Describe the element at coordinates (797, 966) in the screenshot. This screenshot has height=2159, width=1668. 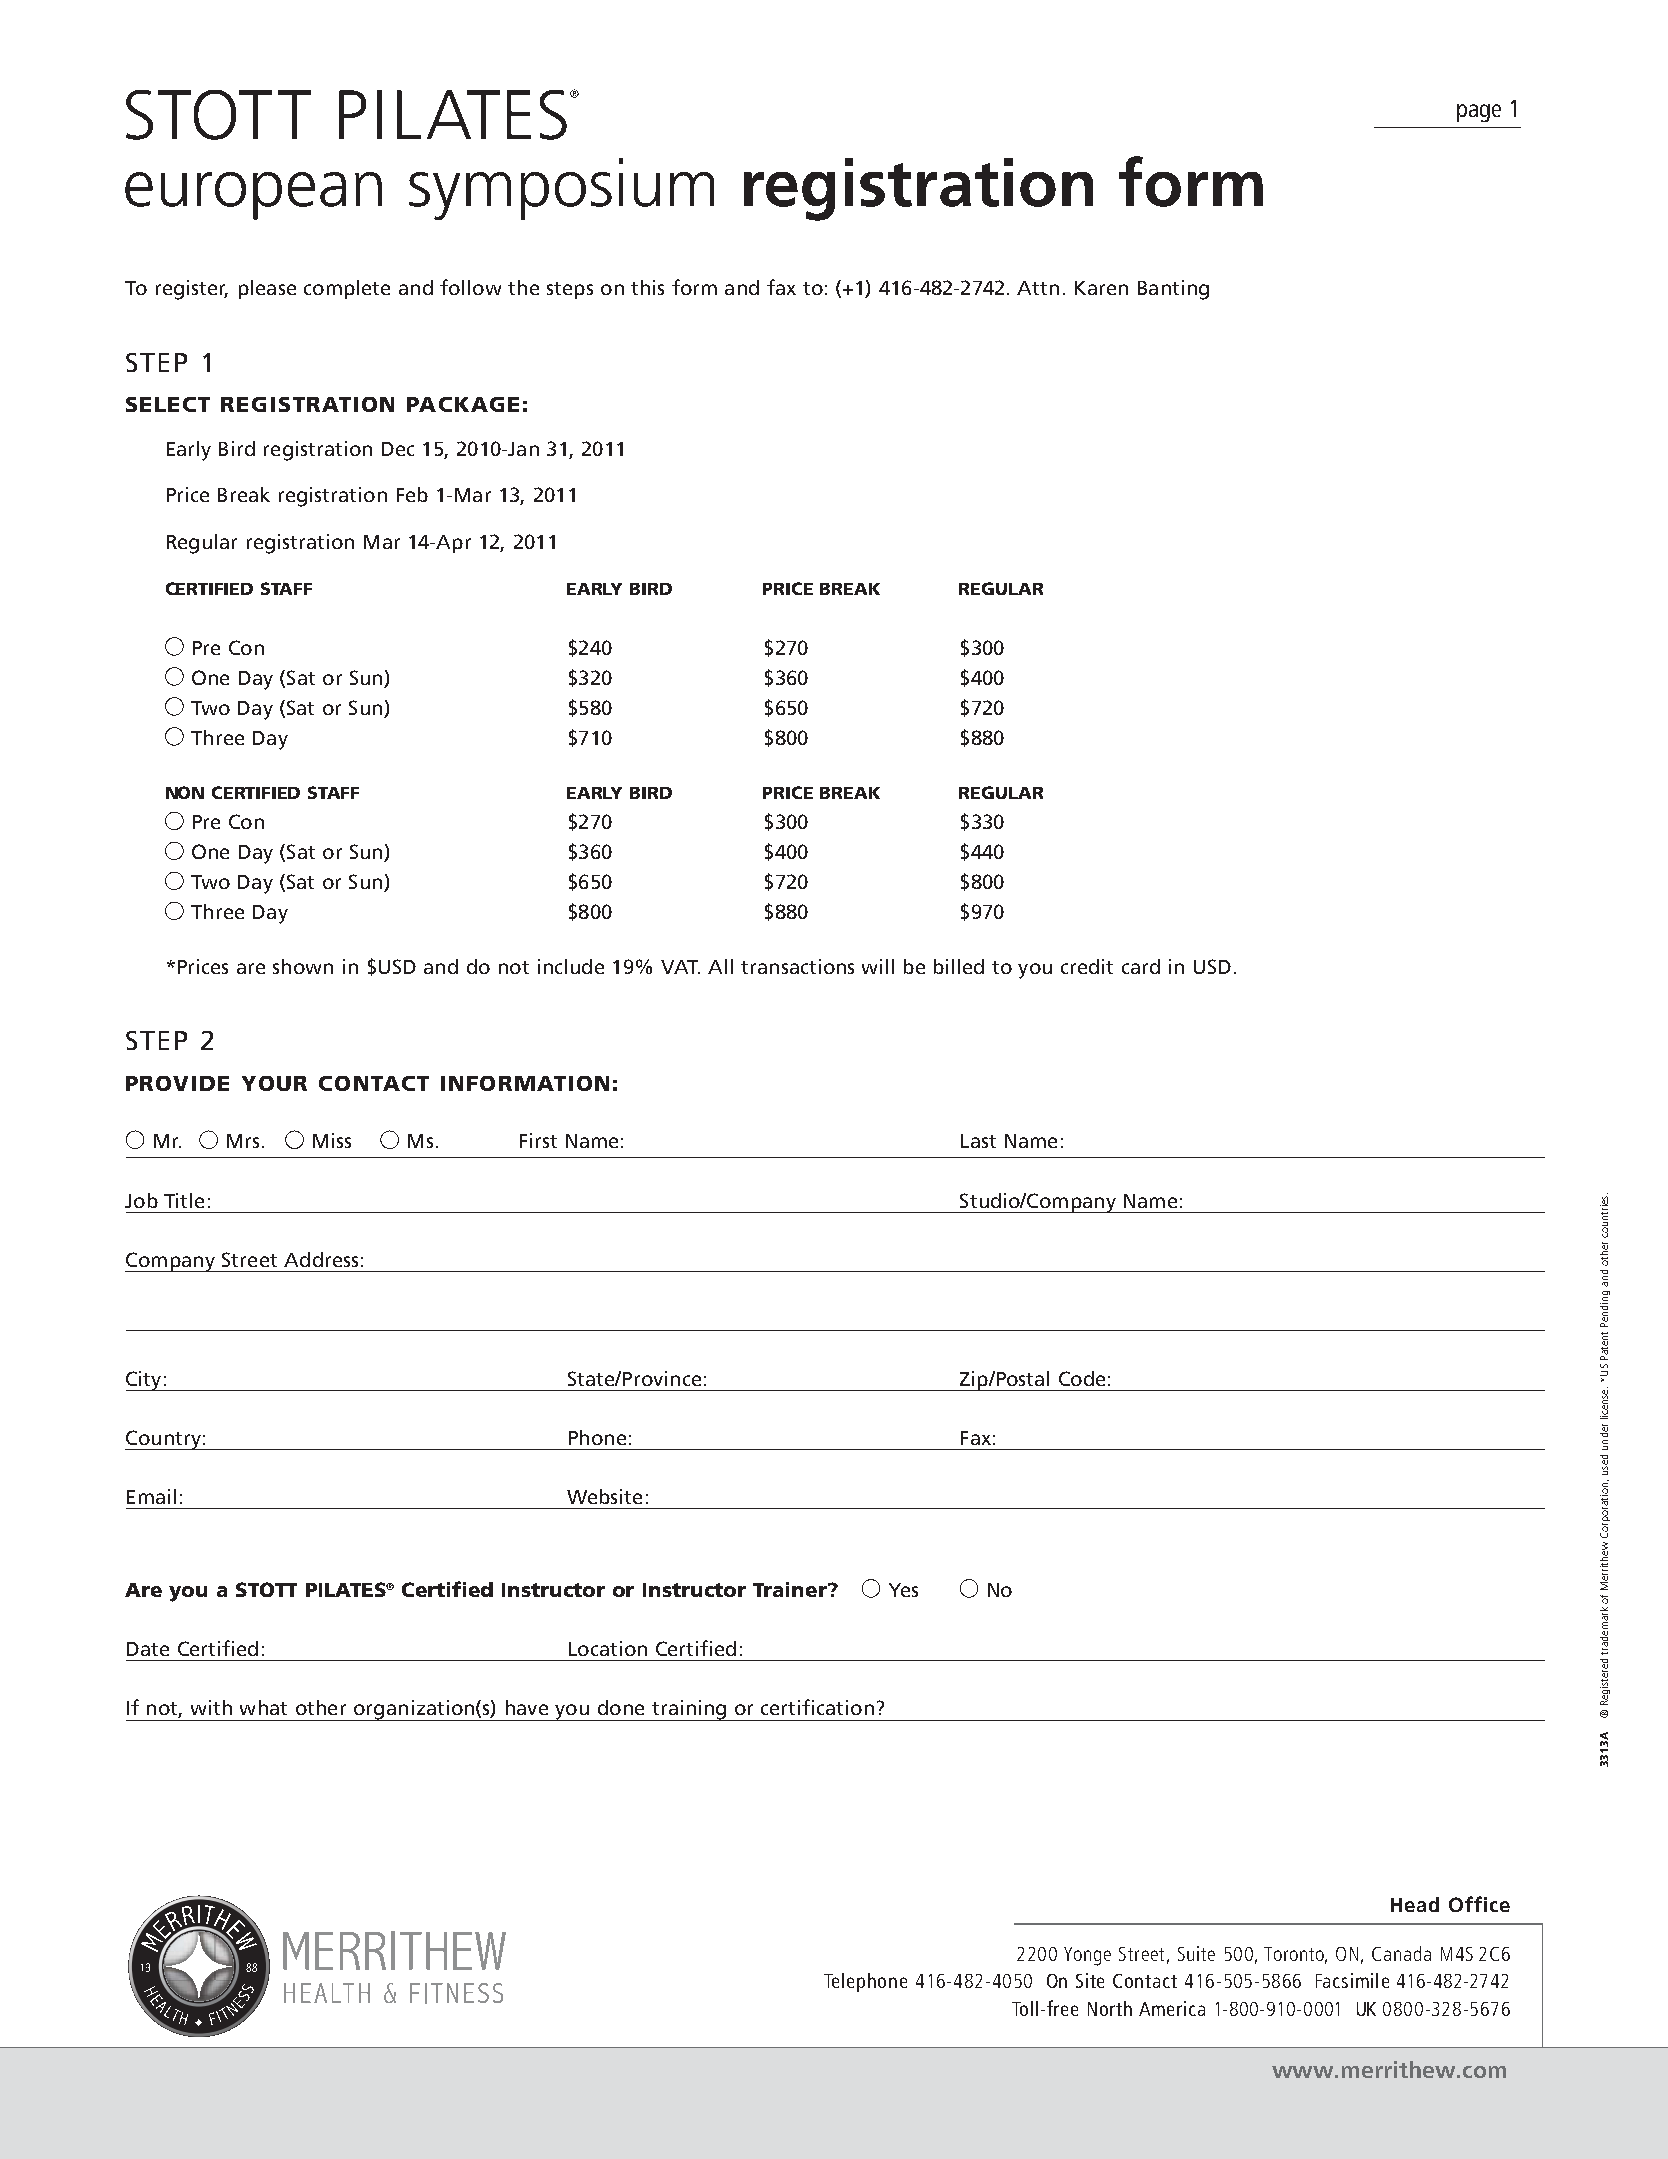
I see `transactions` at that location.
